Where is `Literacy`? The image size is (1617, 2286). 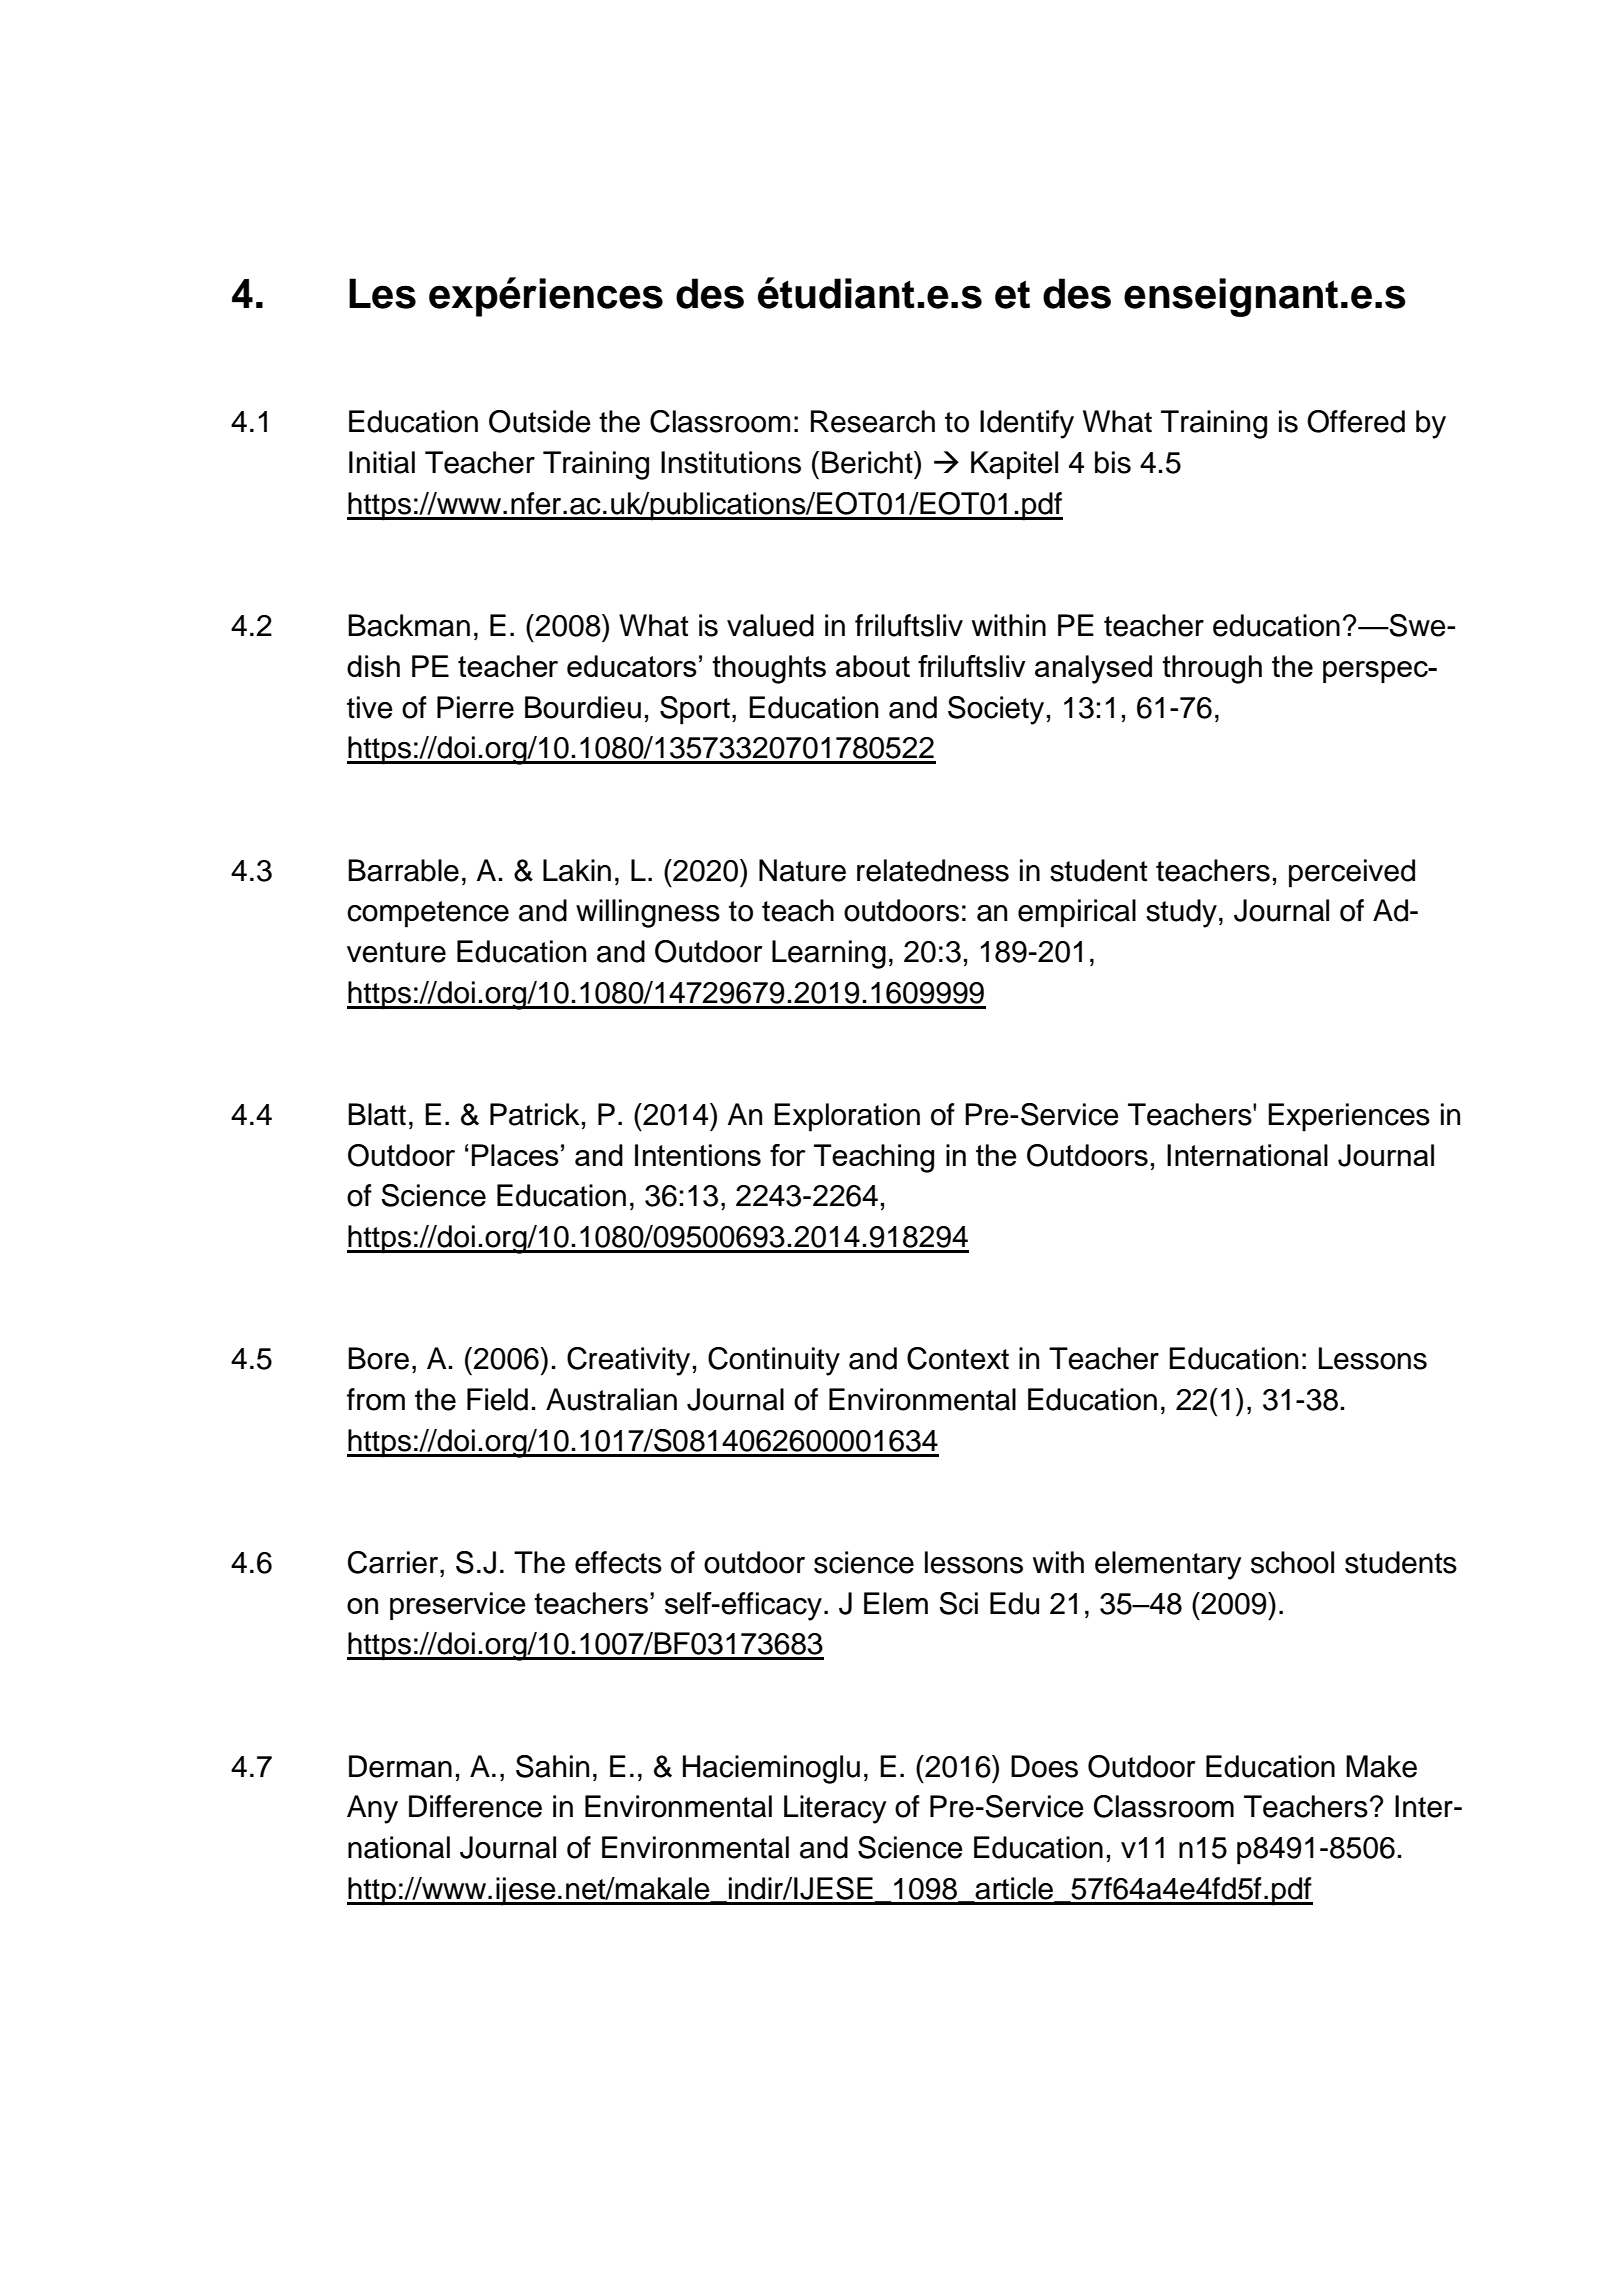
Literacy is located at coordinates (835, 1809).
